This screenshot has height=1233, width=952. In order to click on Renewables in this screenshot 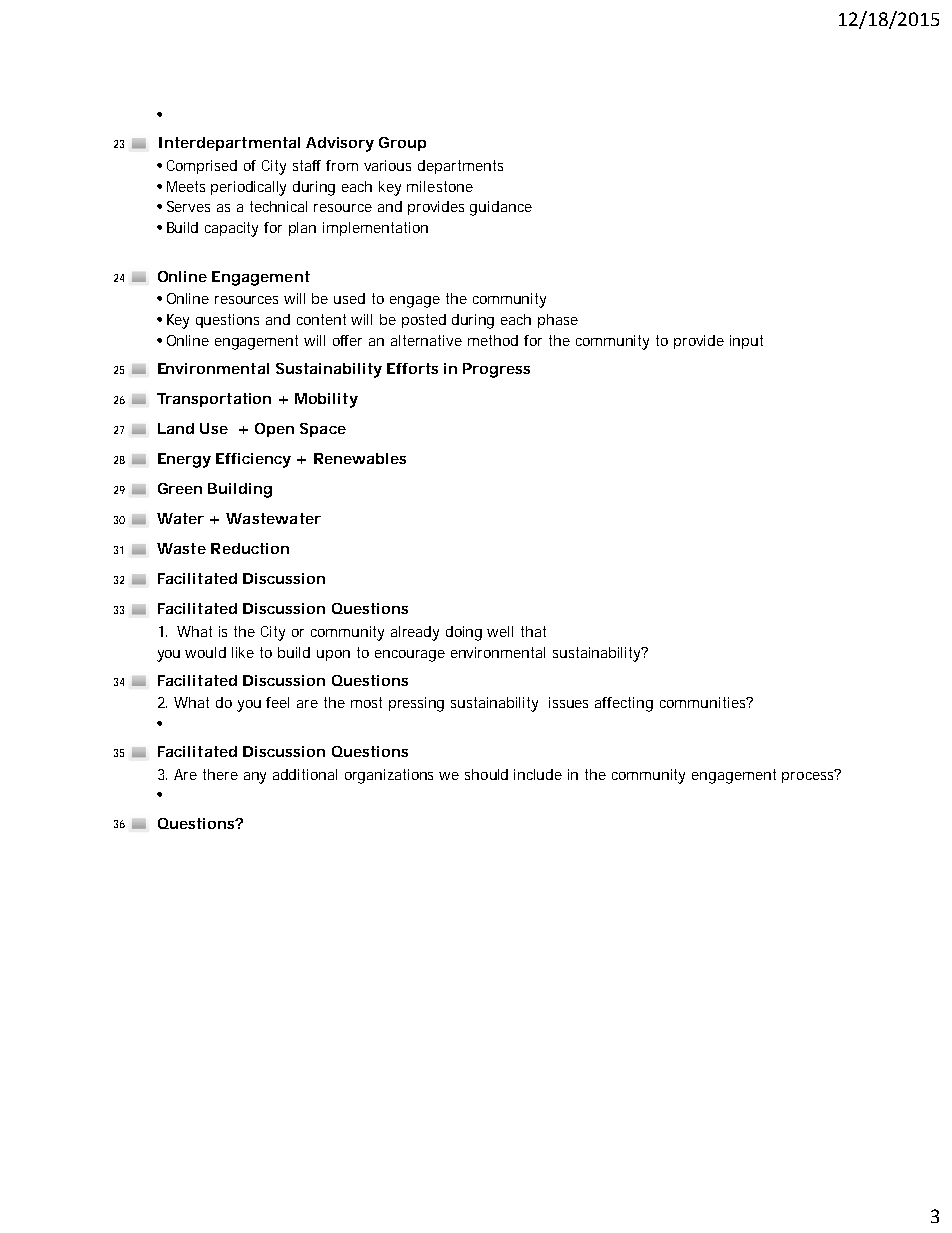, I will do `click(360, 458)`.
